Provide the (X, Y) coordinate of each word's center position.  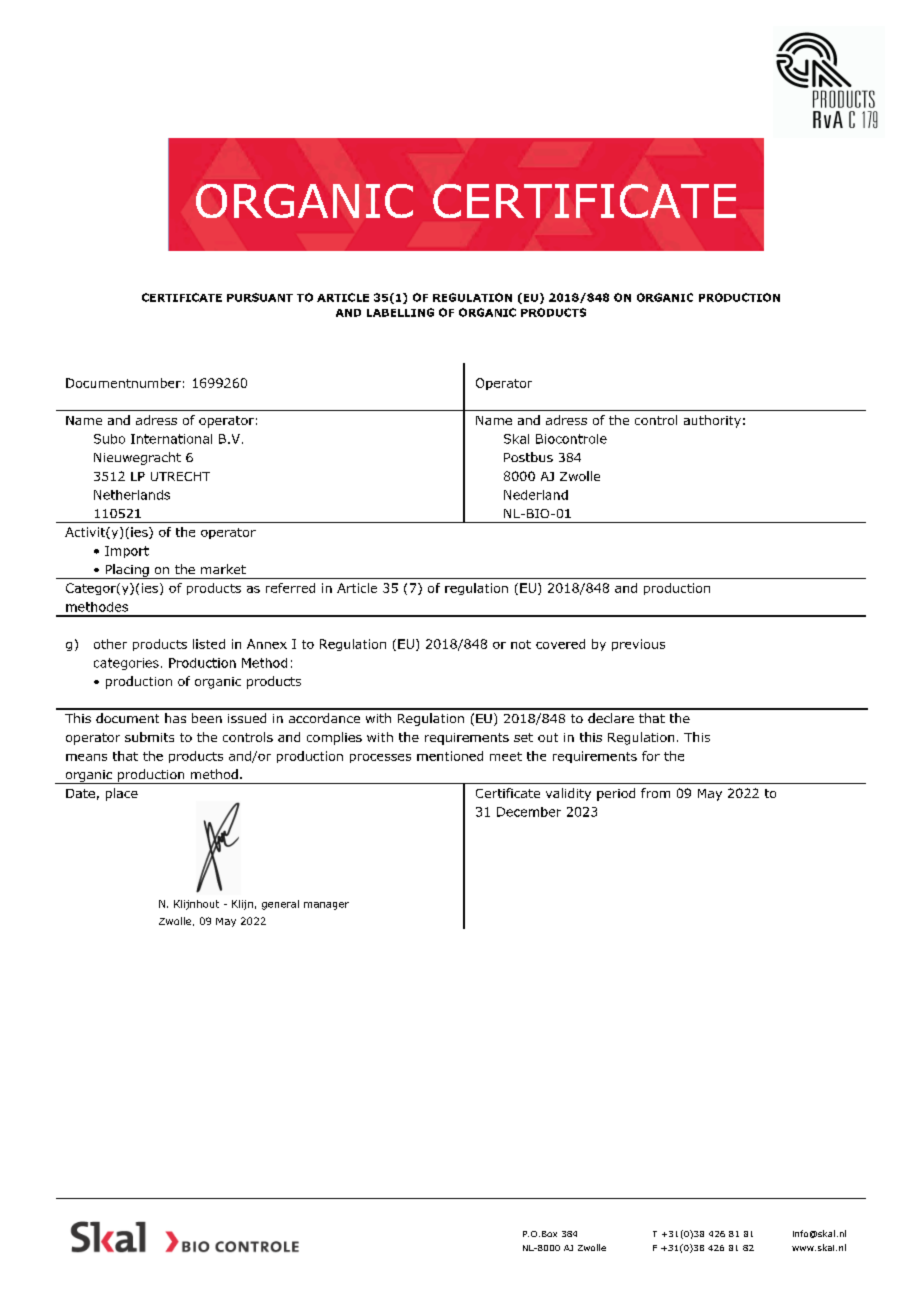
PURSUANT (260, 297)
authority (712, 421)
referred (290, 588)
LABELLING (400, 312)
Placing (127, 571)
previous (638, 645)
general (280, 905)
